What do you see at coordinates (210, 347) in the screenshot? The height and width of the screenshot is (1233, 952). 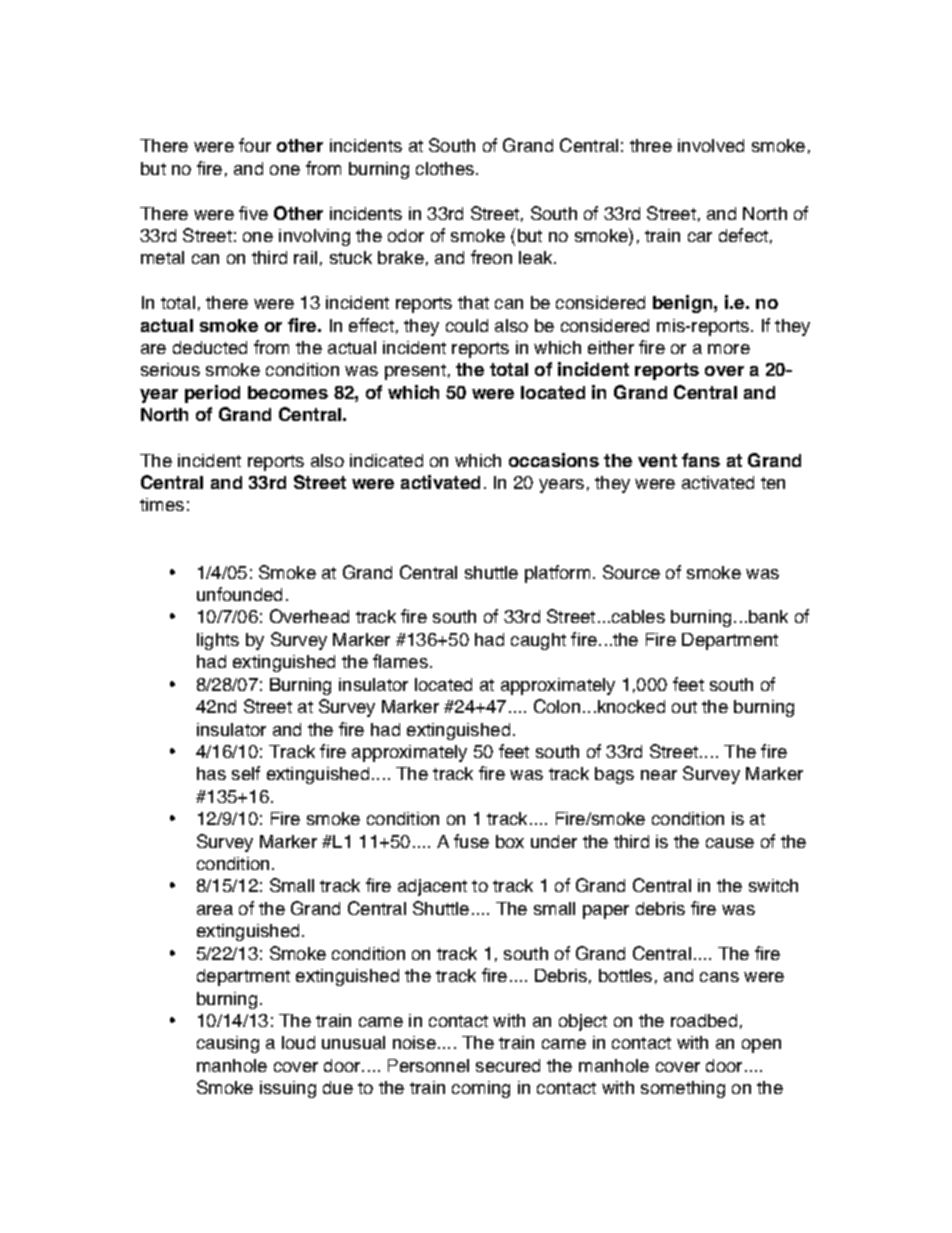 I see `deducted` at bounding box center [210, 347].
